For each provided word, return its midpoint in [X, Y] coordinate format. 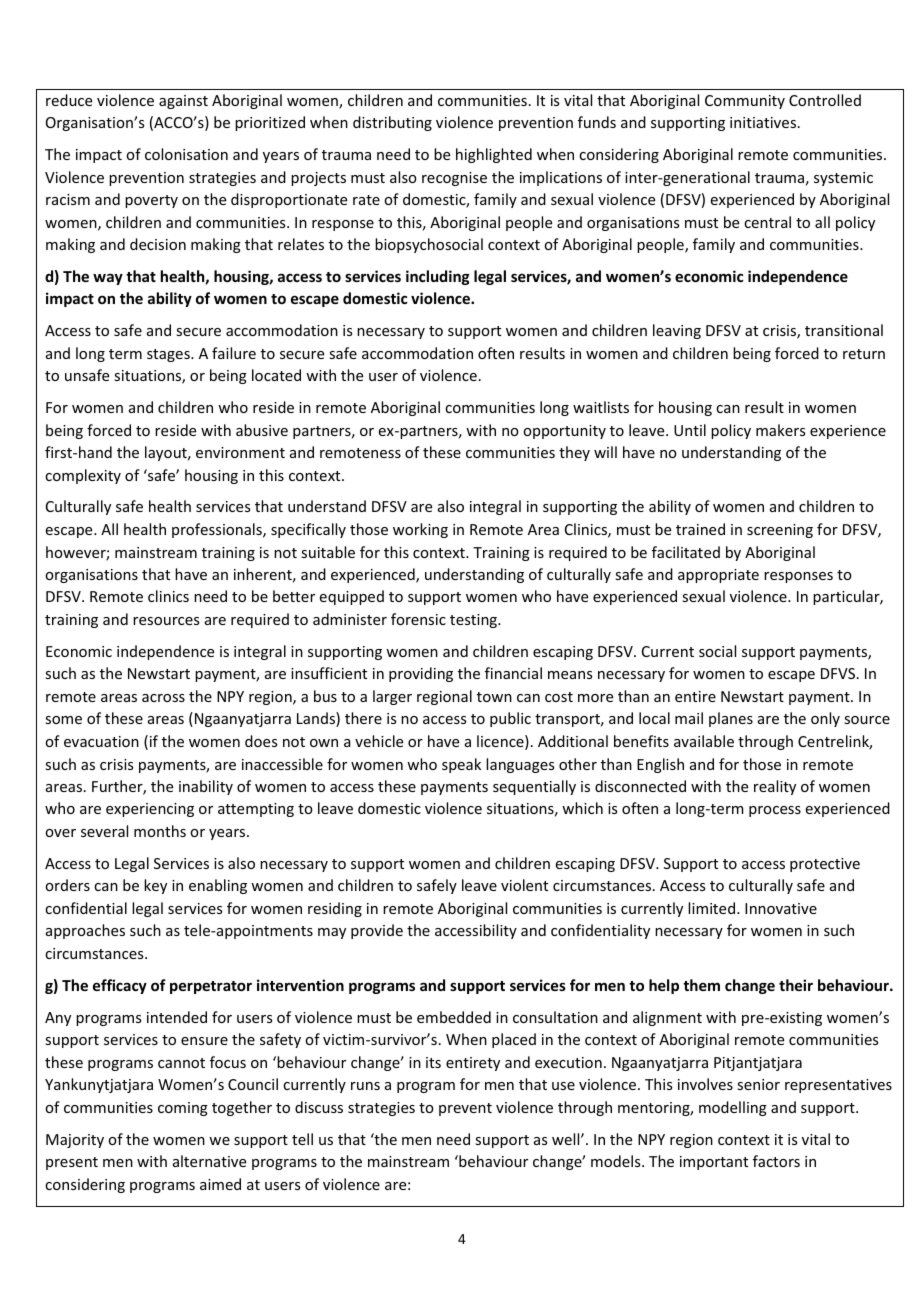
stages [169, 355]
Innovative [781, 908]
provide [377, 931]
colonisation [186, 154]
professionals [218, 530]
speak [461, 765]
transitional [844, 330]
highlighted [494, 155]
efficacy [120, 986]
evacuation [101, 741]
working [420, 530]
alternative [209, 1161]
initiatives [763, 122]
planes [731, 719]
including [438, 277]
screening [780, 531]
